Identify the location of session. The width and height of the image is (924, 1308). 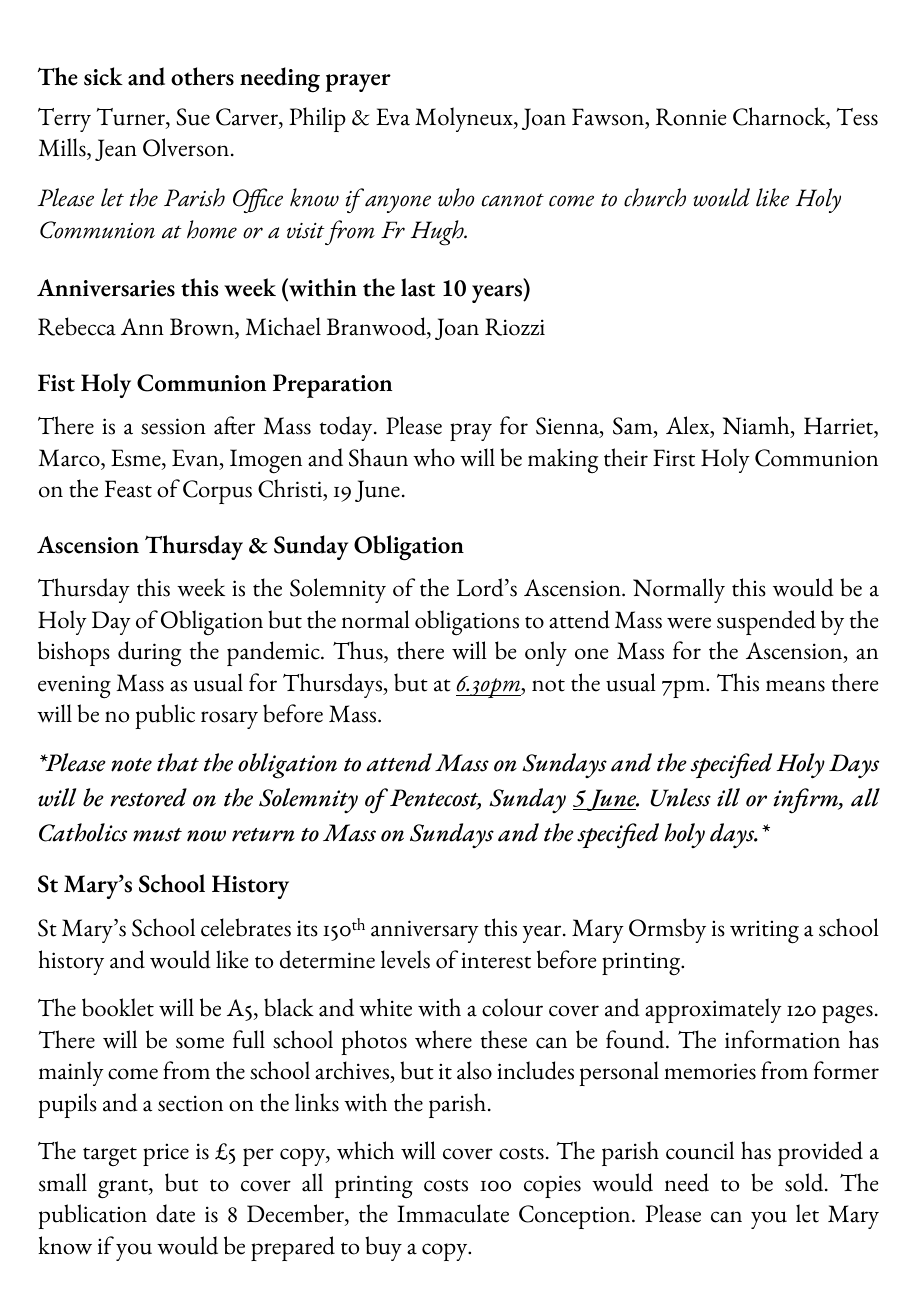
(173, 426).
